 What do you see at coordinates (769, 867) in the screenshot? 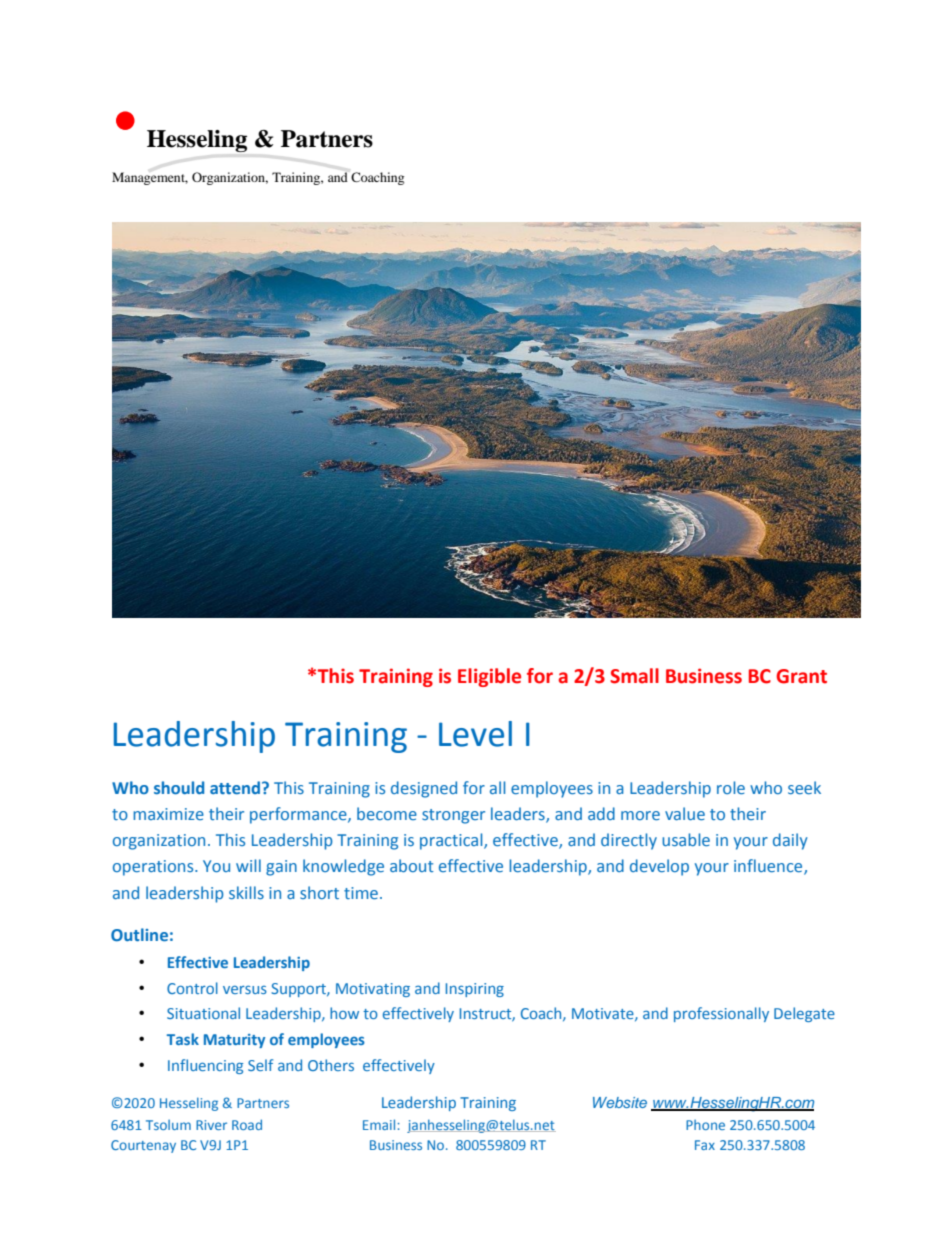
I see `influence` at bounding box center [769, 867].
